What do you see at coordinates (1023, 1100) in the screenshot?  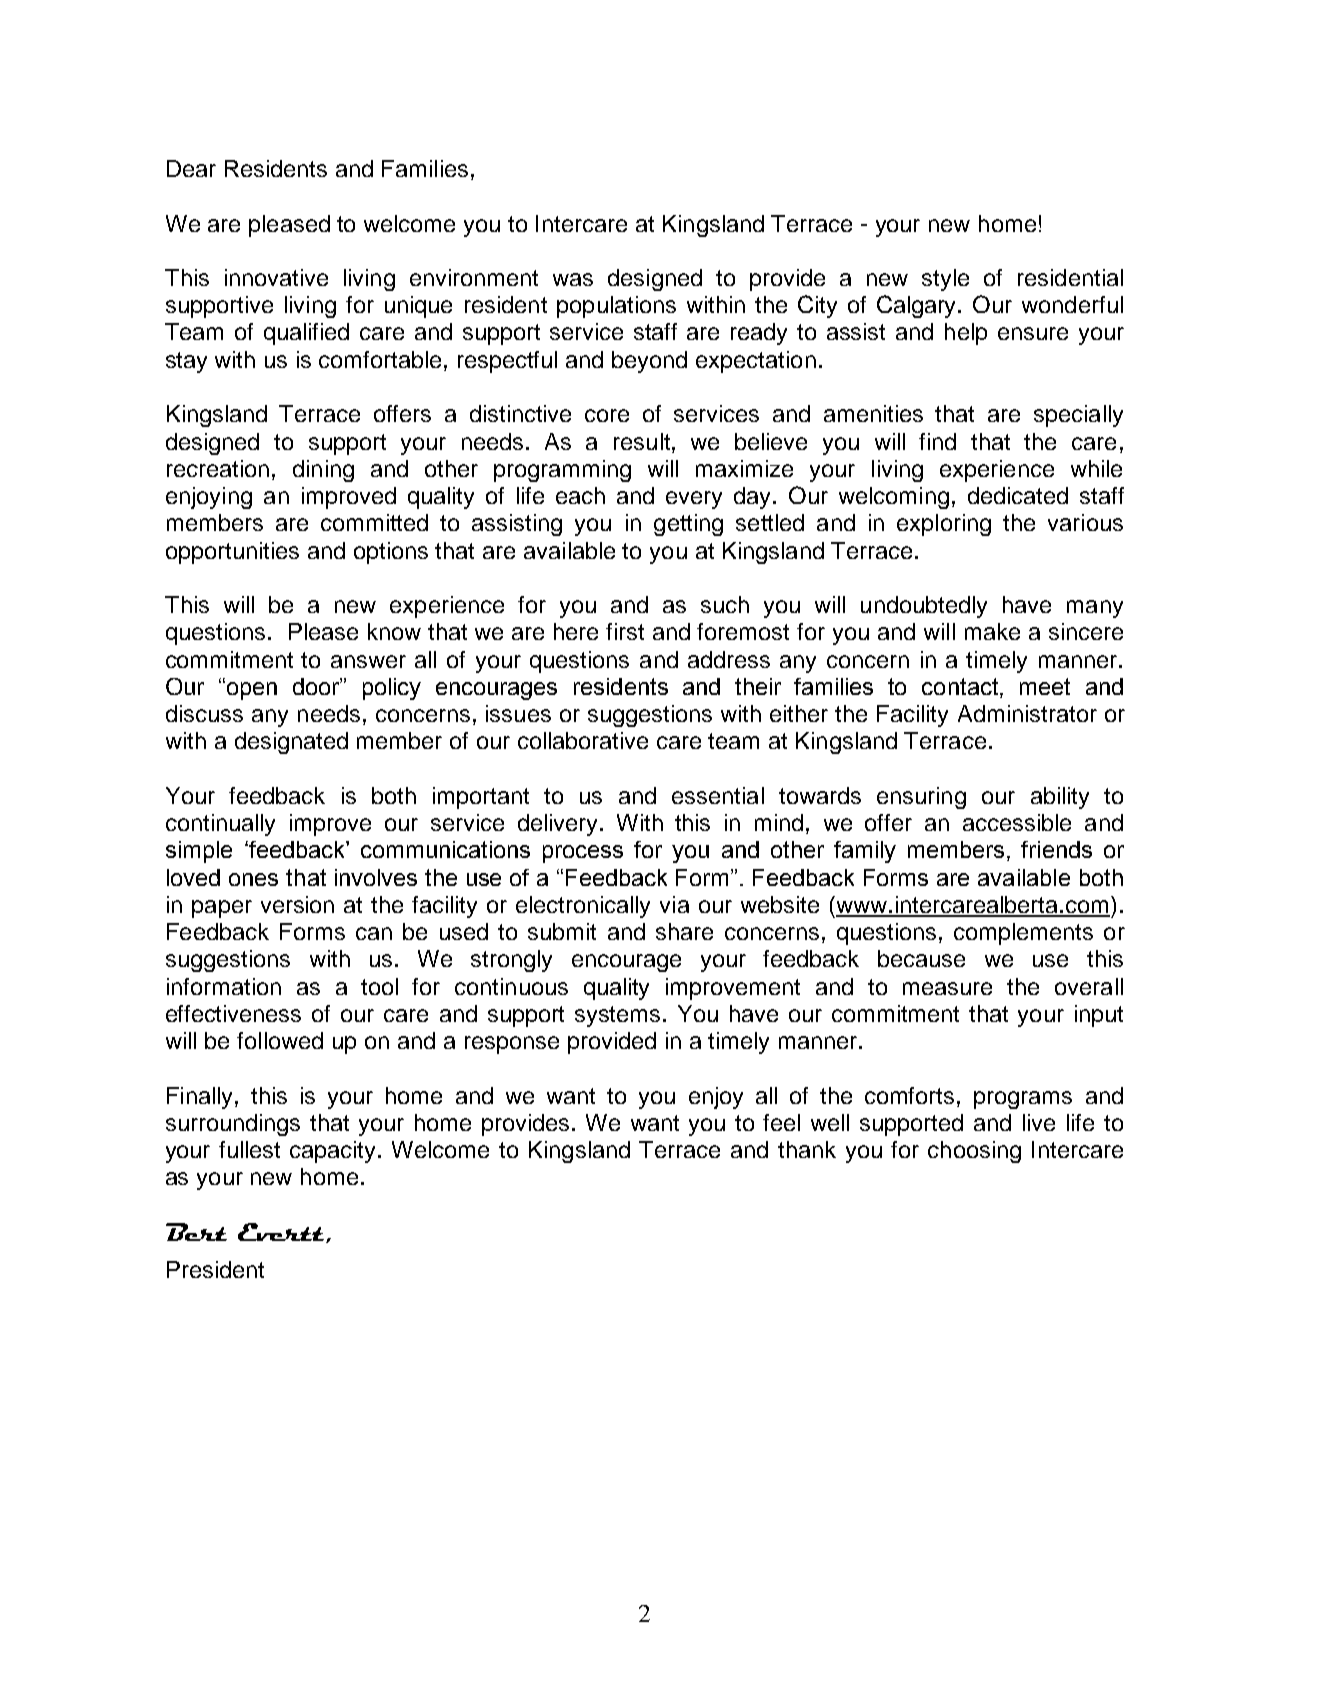 I see `programs` at bounding box center [1023, 1100].
